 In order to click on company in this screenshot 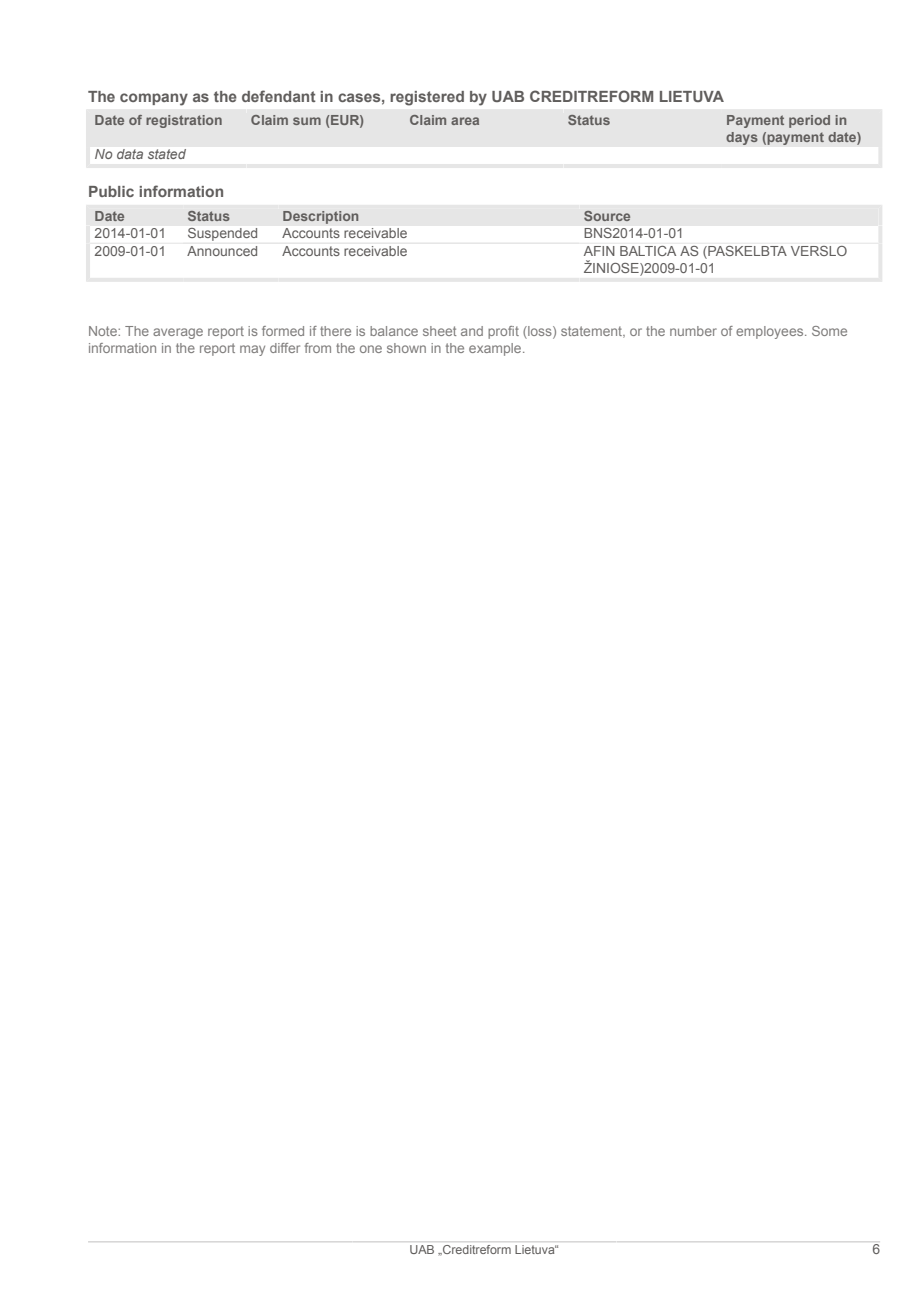, I will do `click(154, 99)`.
